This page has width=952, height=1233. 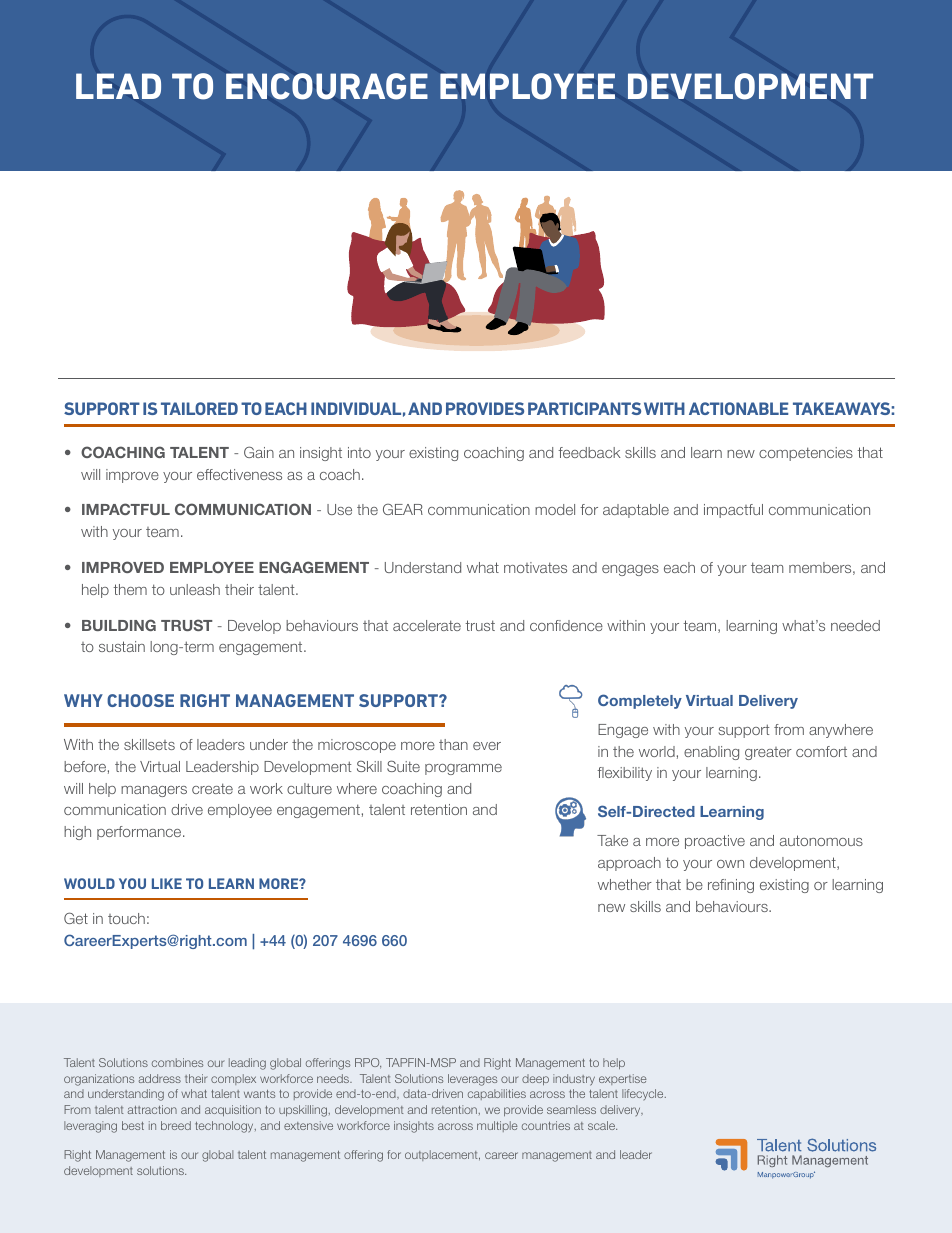 What do you see at coordinates (140, 700) in the page?
I see `CHOOSE` at bounding box center [140, 700].
